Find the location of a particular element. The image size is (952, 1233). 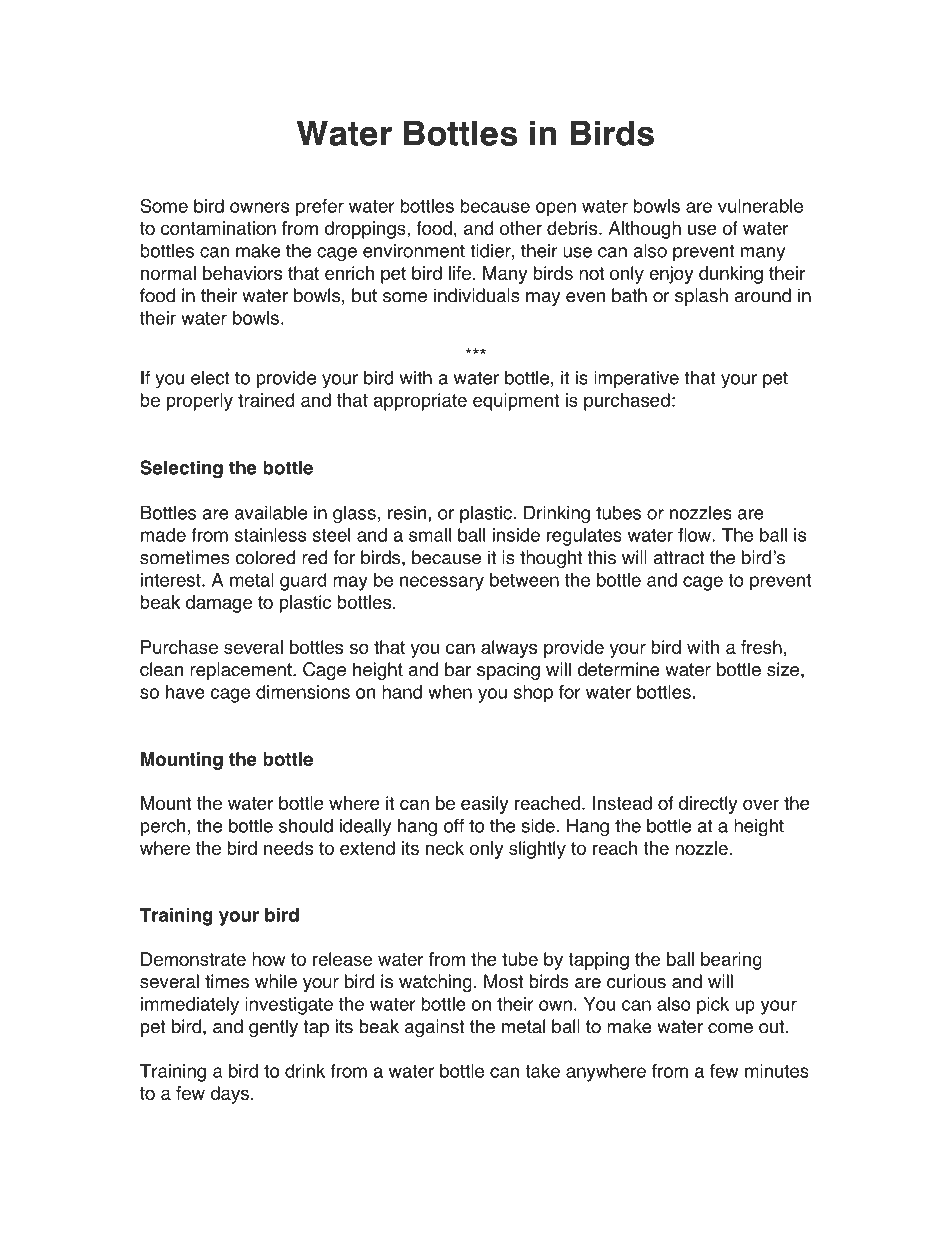

Although is located at coordinates (644, 230).
